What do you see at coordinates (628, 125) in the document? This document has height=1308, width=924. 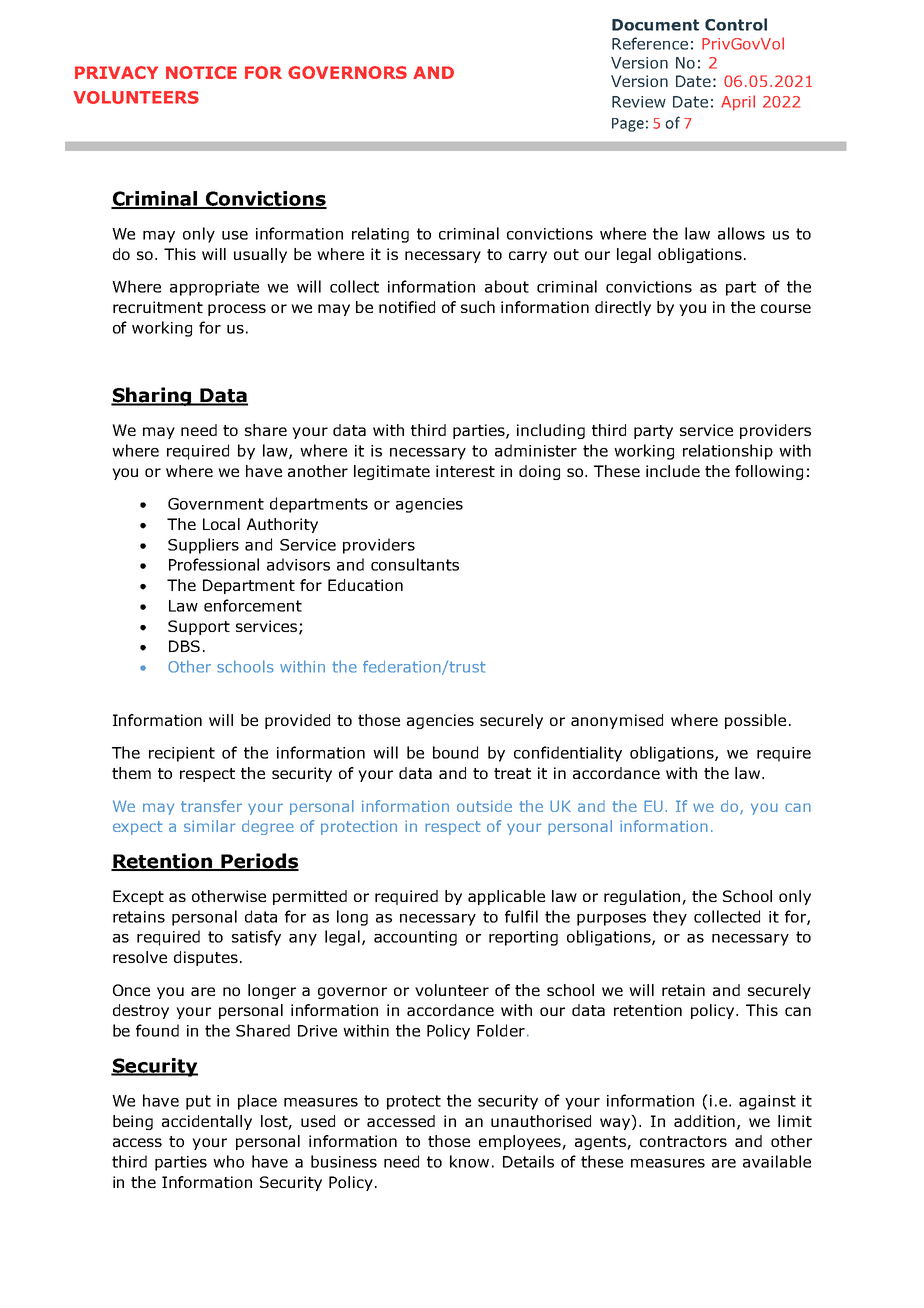 I see `Page` at bounding box center [628, 125].
